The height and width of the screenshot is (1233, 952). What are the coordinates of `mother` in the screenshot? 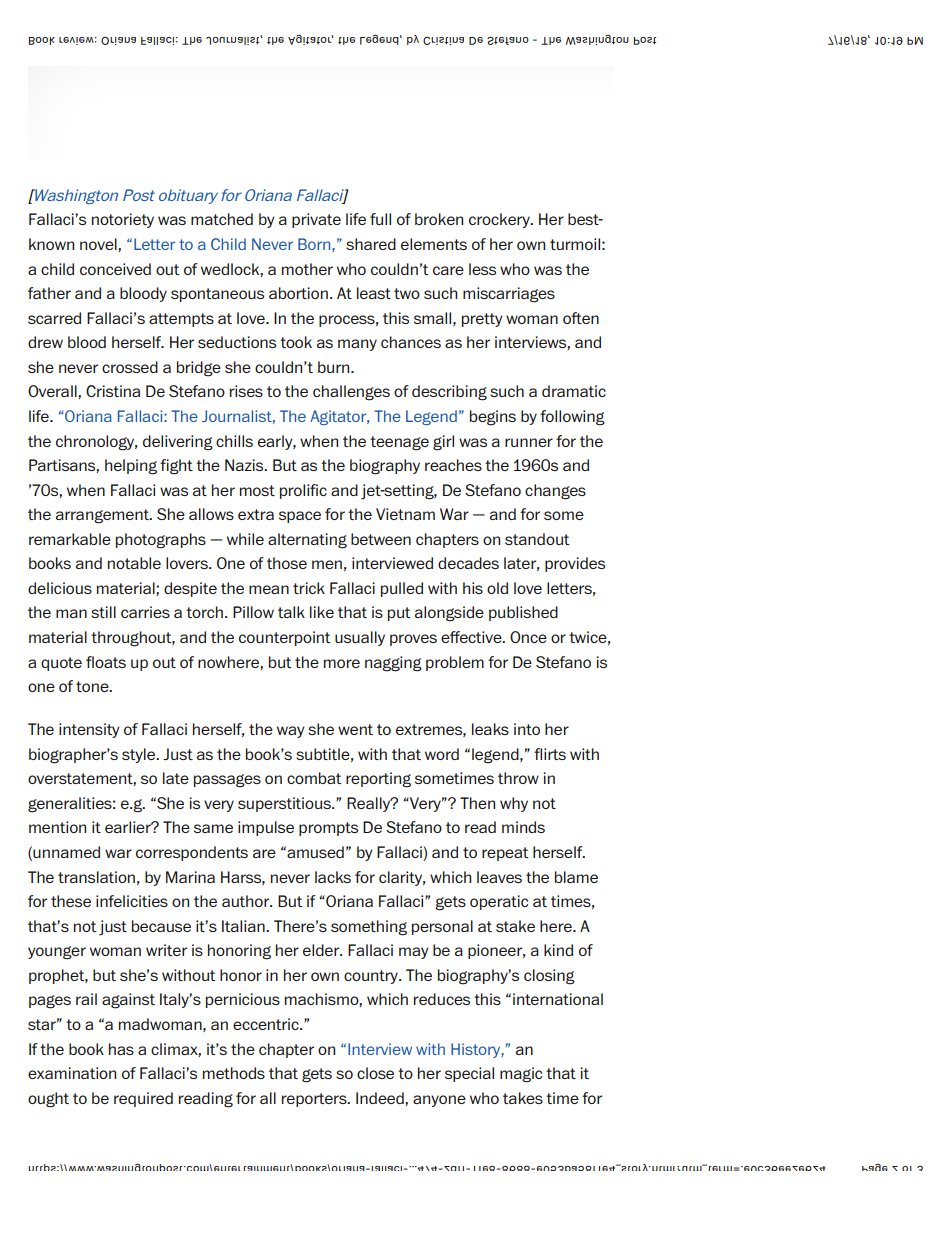 It's located at (307, 269).
